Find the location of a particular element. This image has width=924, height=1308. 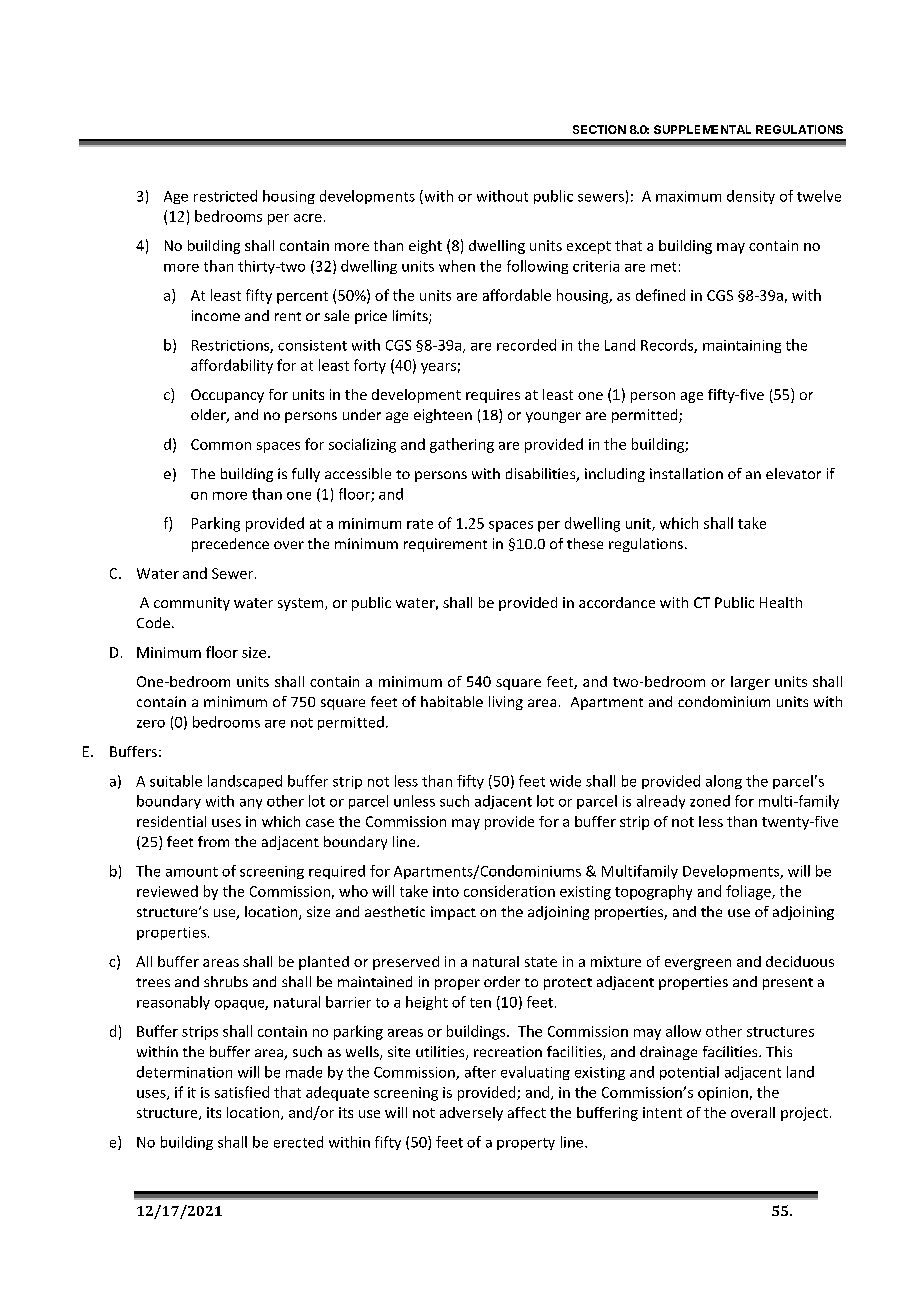

restricted is located at coordinates (225, 196).
